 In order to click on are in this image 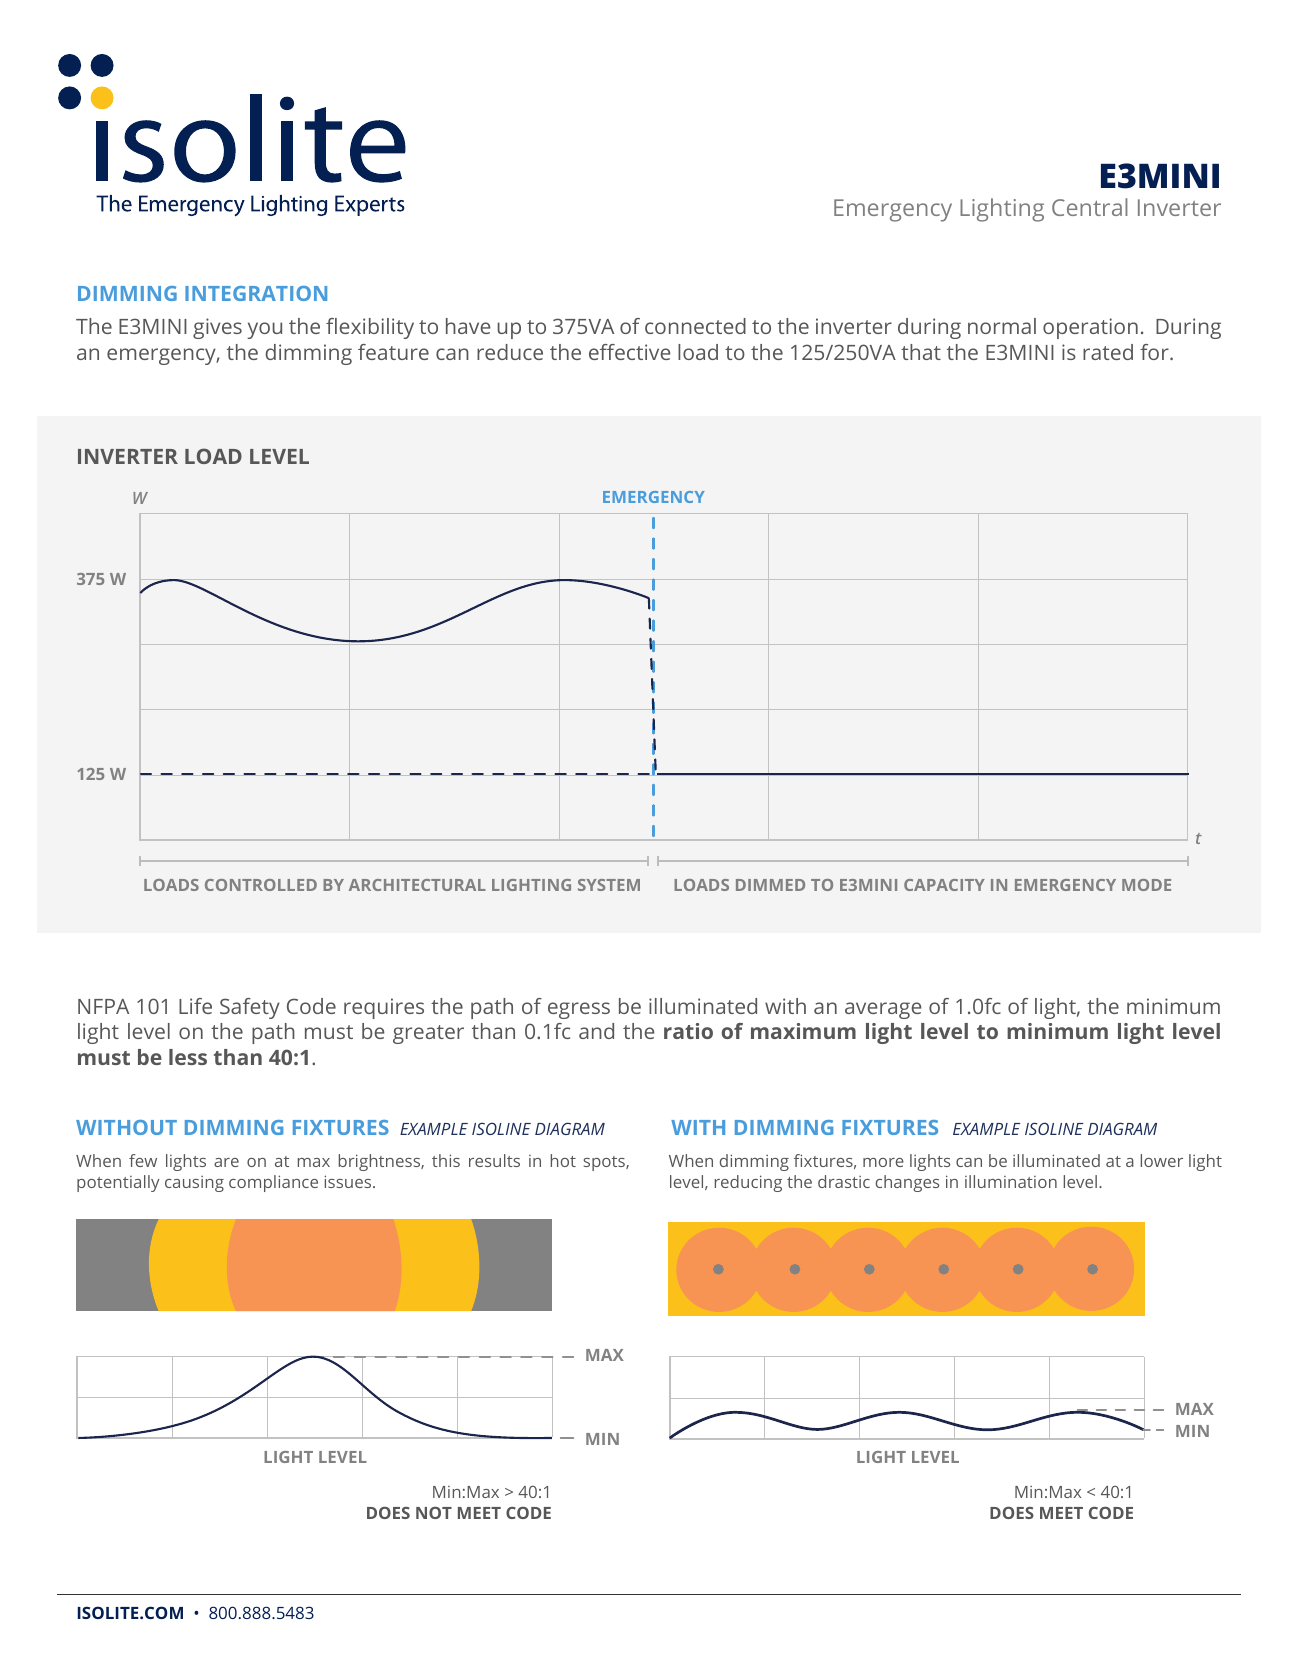, I will do `click(226, 1162)`.
